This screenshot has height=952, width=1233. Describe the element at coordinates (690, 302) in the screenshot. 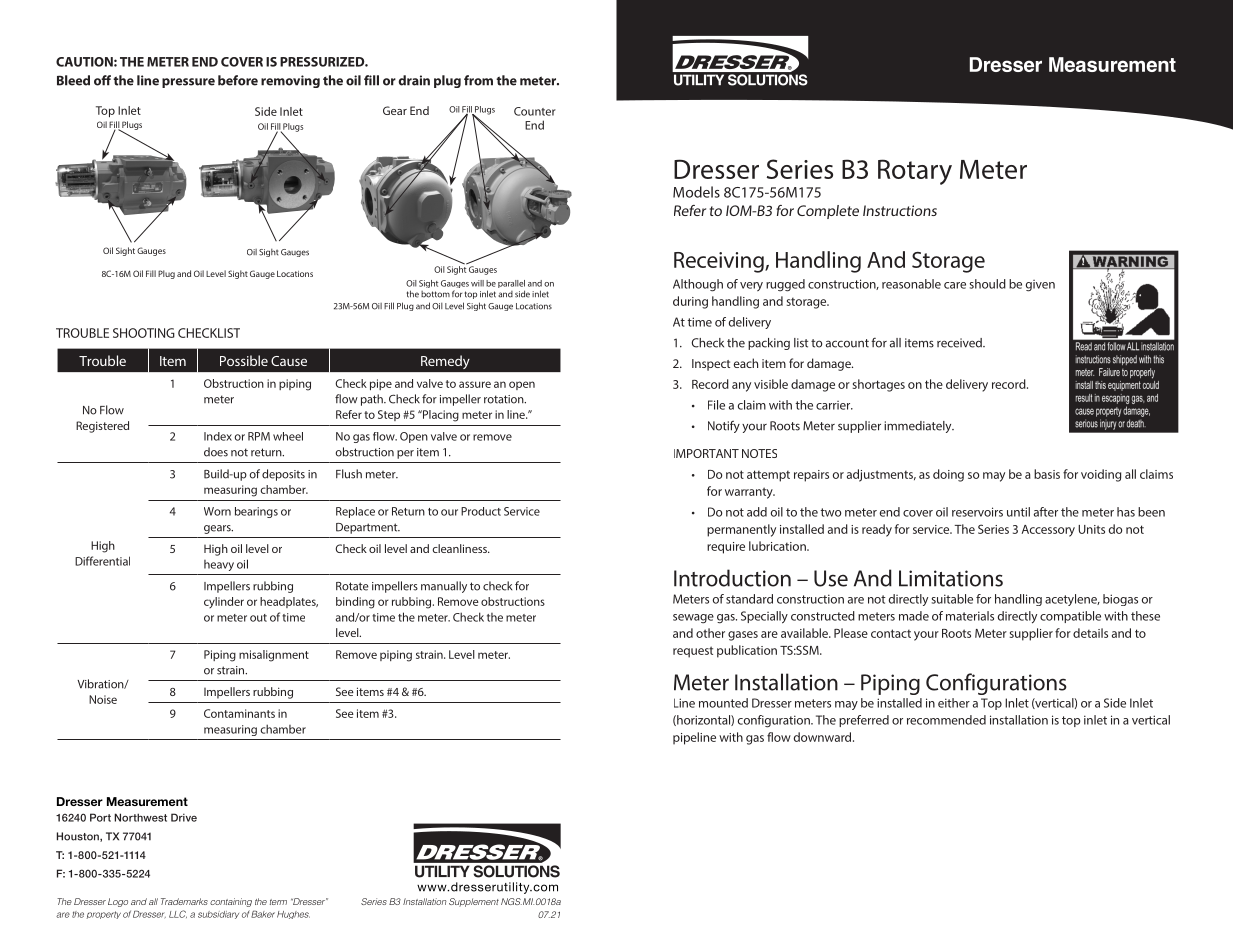

I see `during` at that location.
